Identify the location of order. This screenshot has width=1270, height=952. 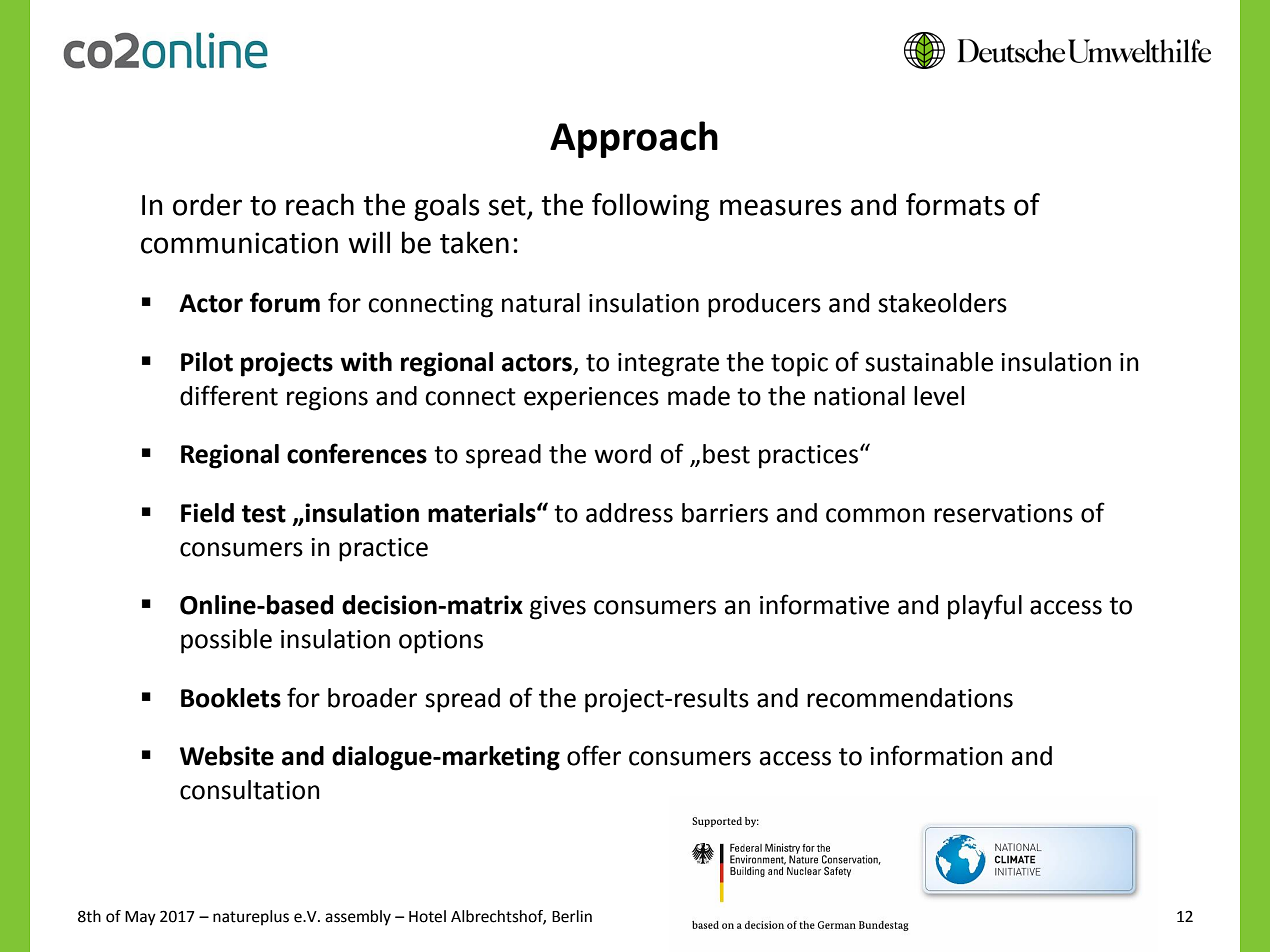
(207, 204).
